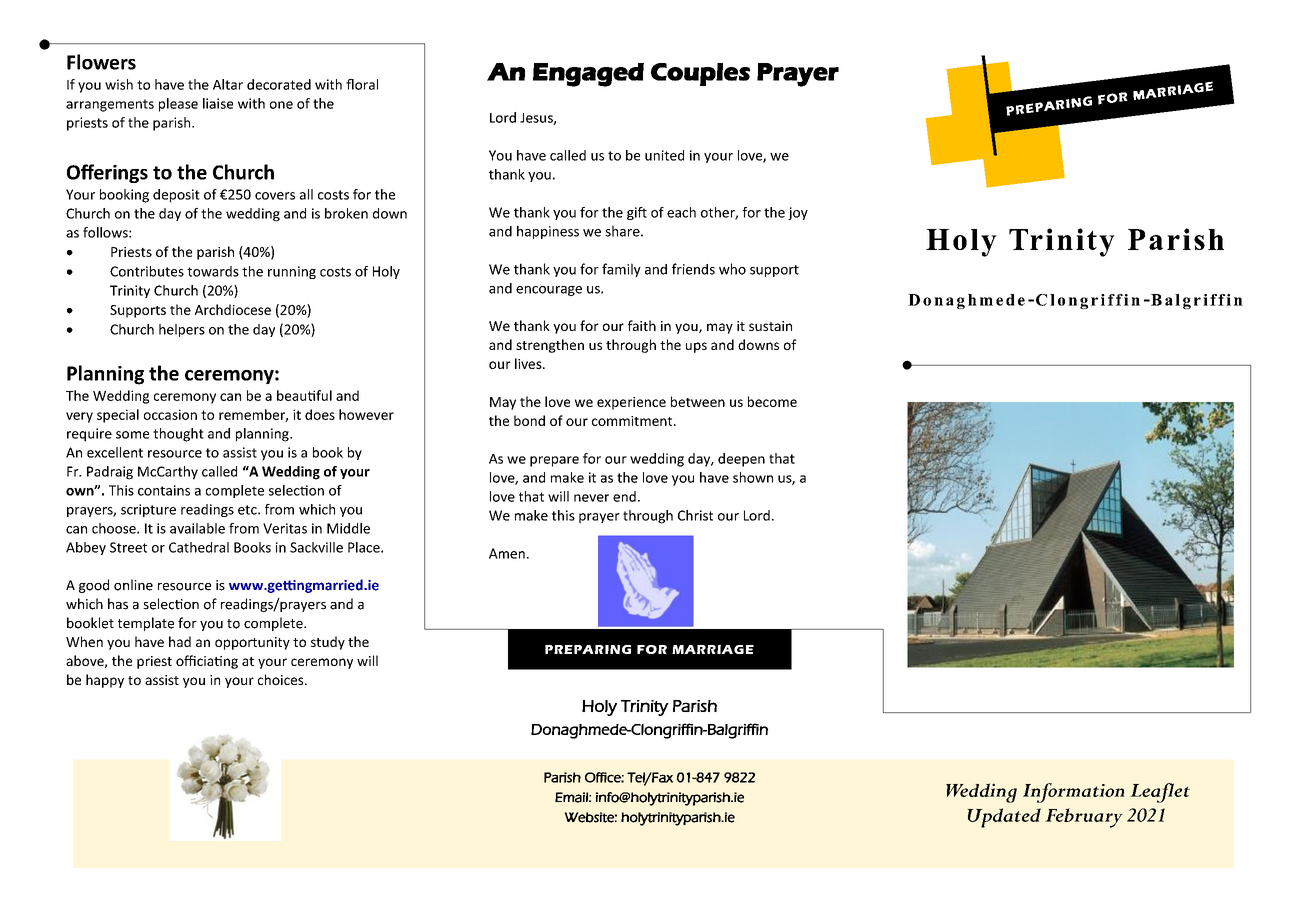  I want to click on happy, so click(105, 681).
